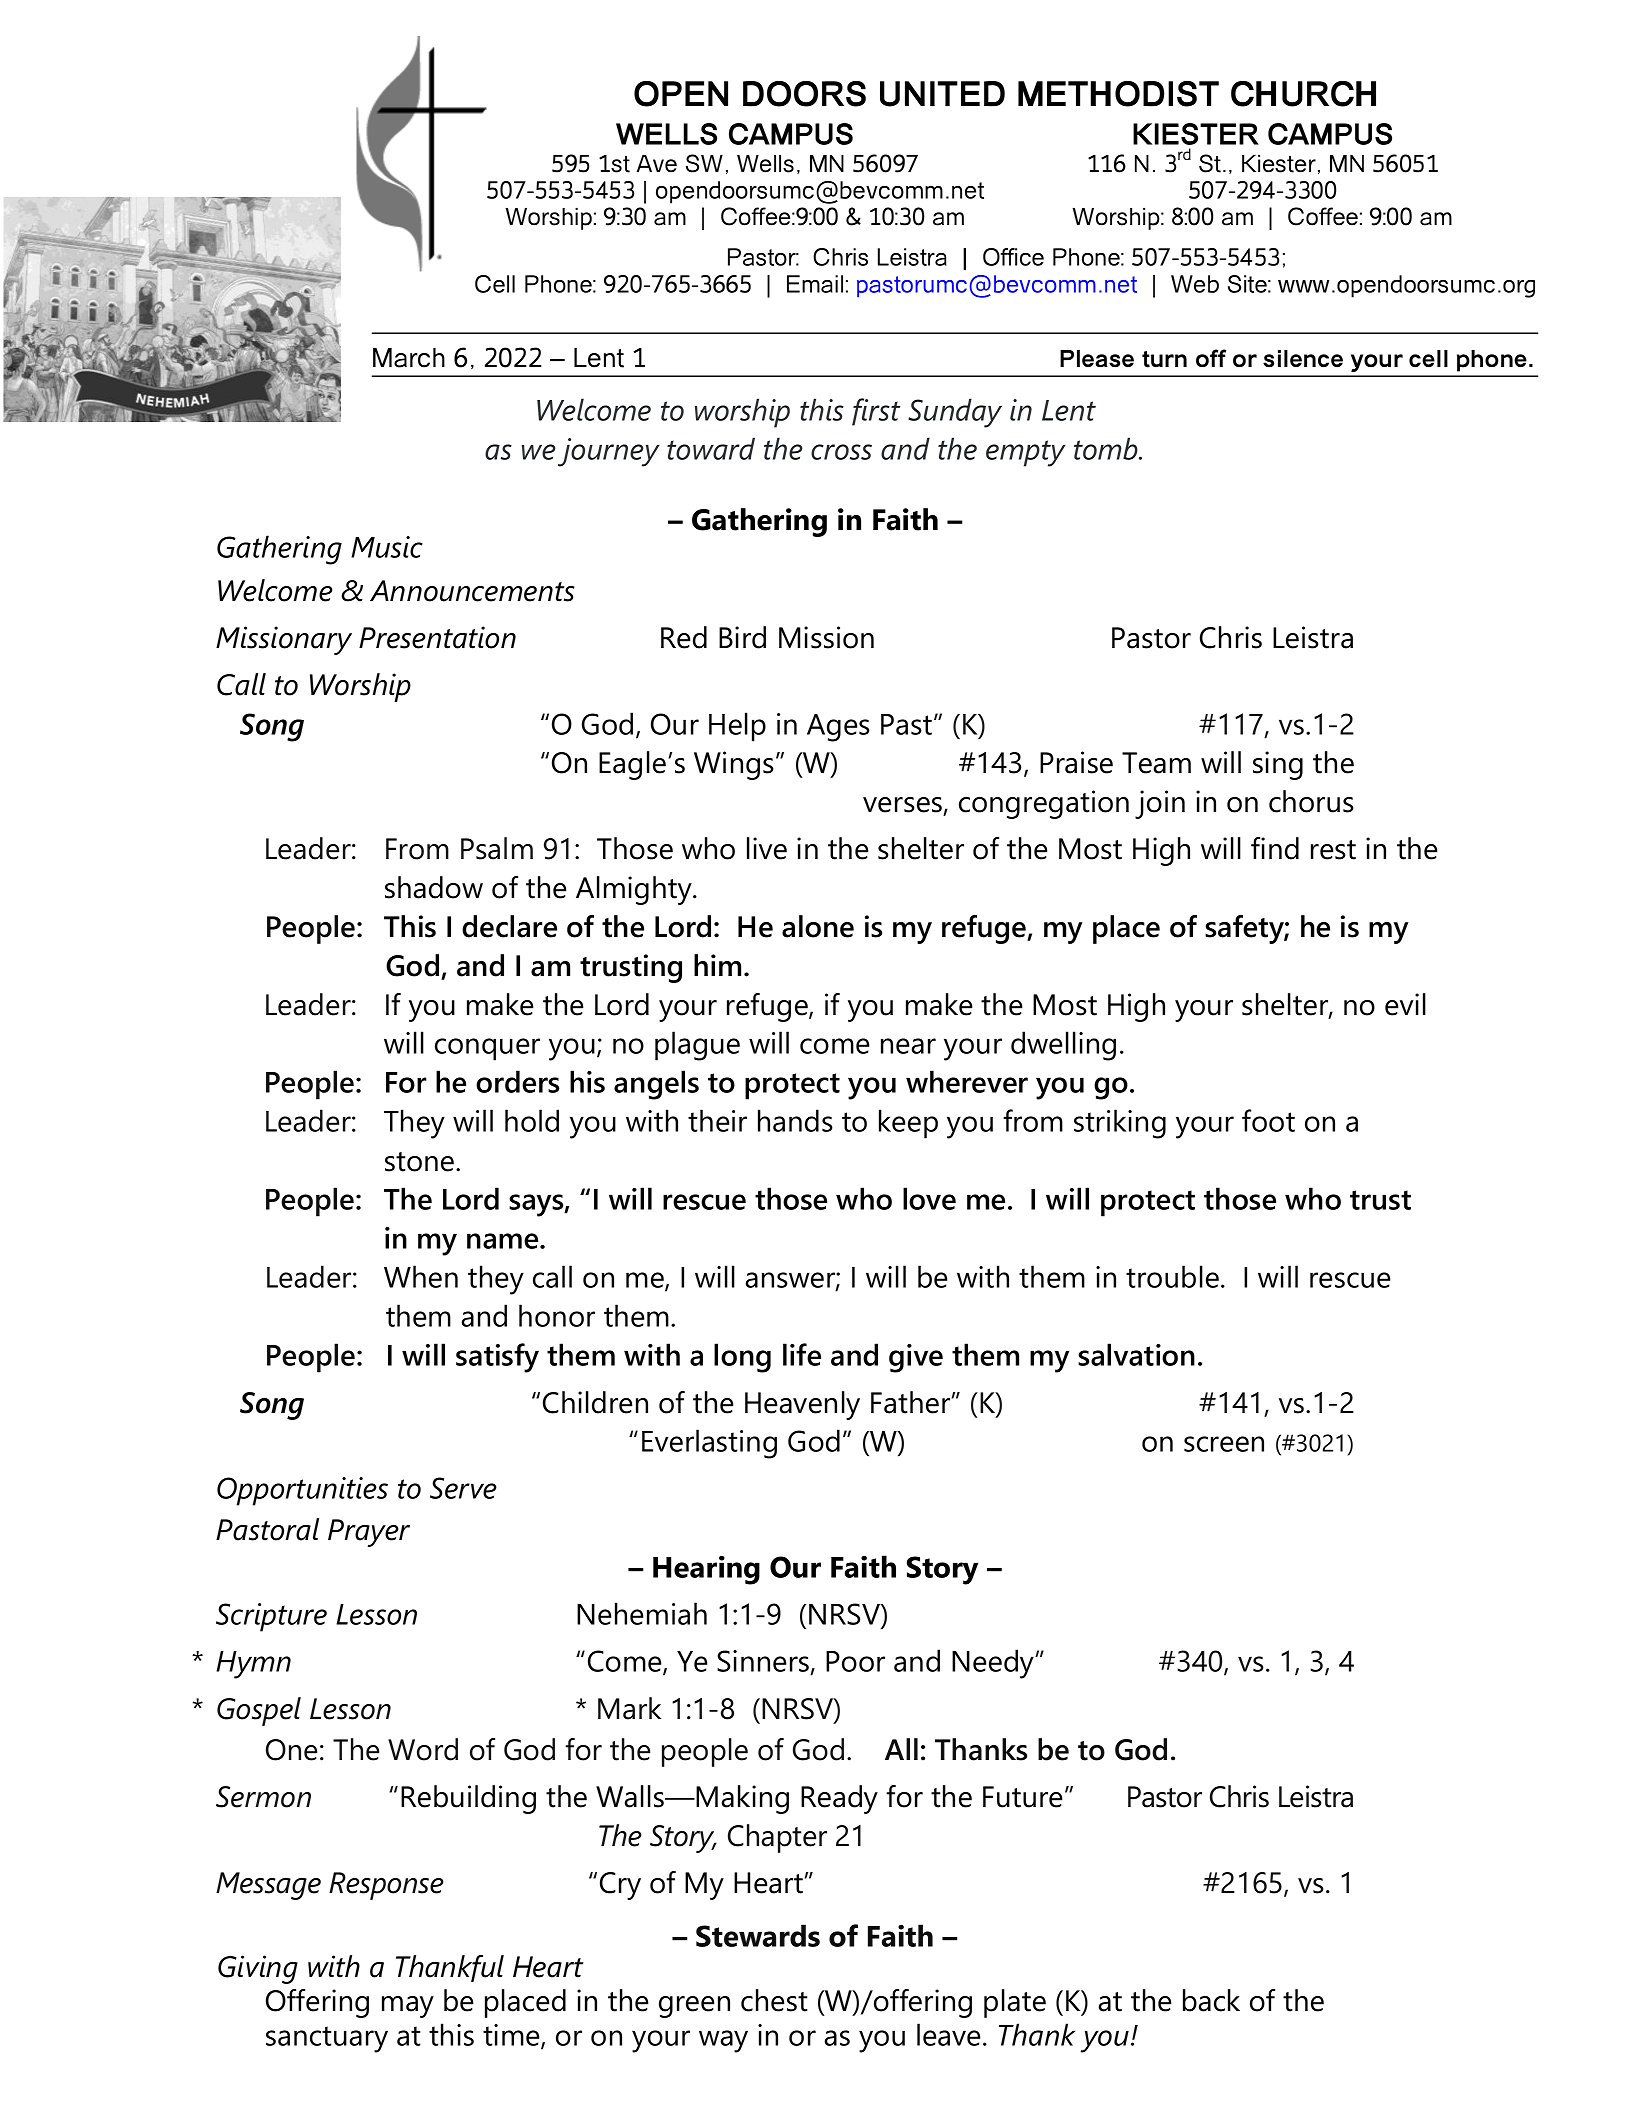  Describe the element at coordinates (774, 2000) in the screenshot. I see `chest` at that location.
